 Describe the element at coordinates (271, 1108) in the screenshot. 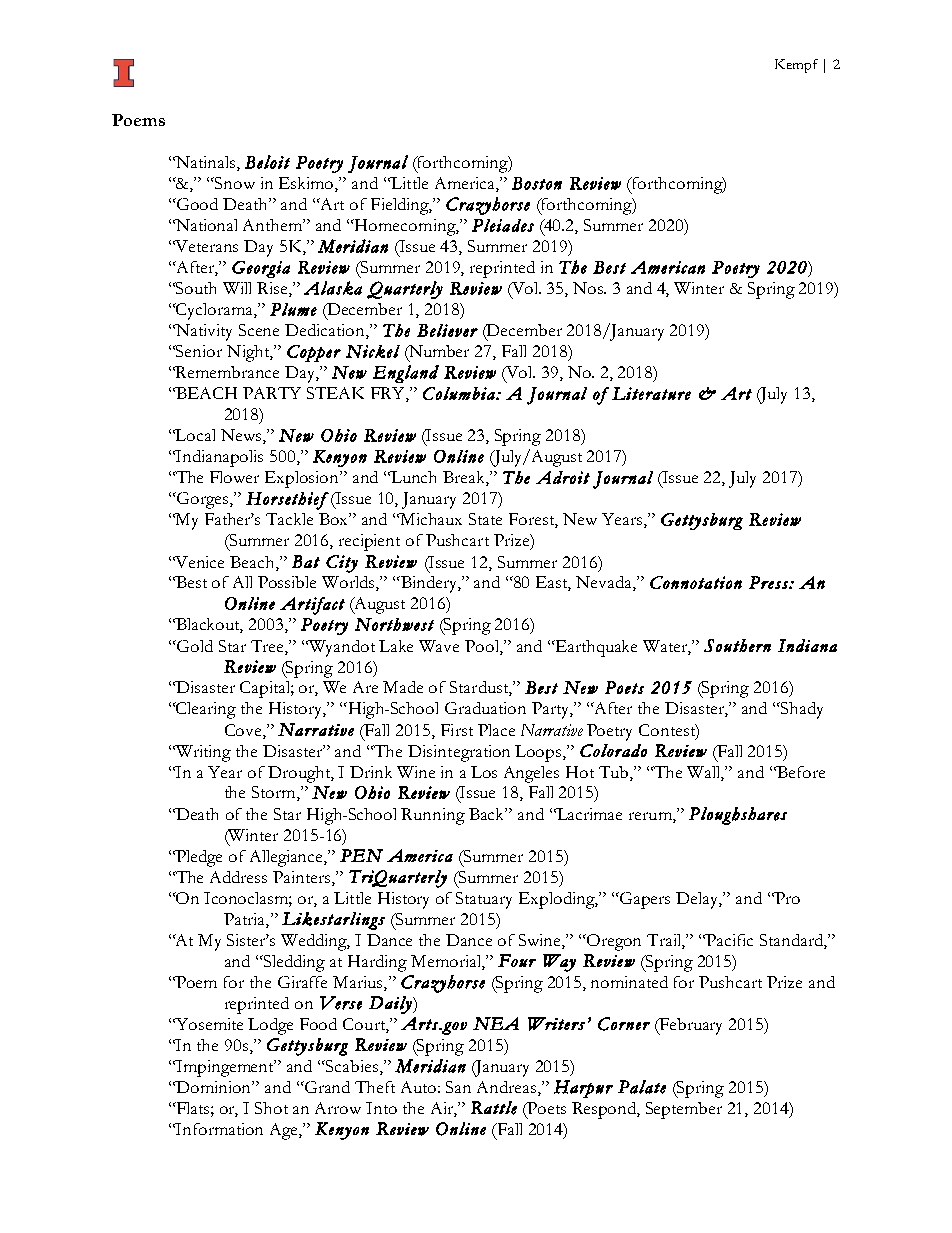

I see `Shot` at that location.
